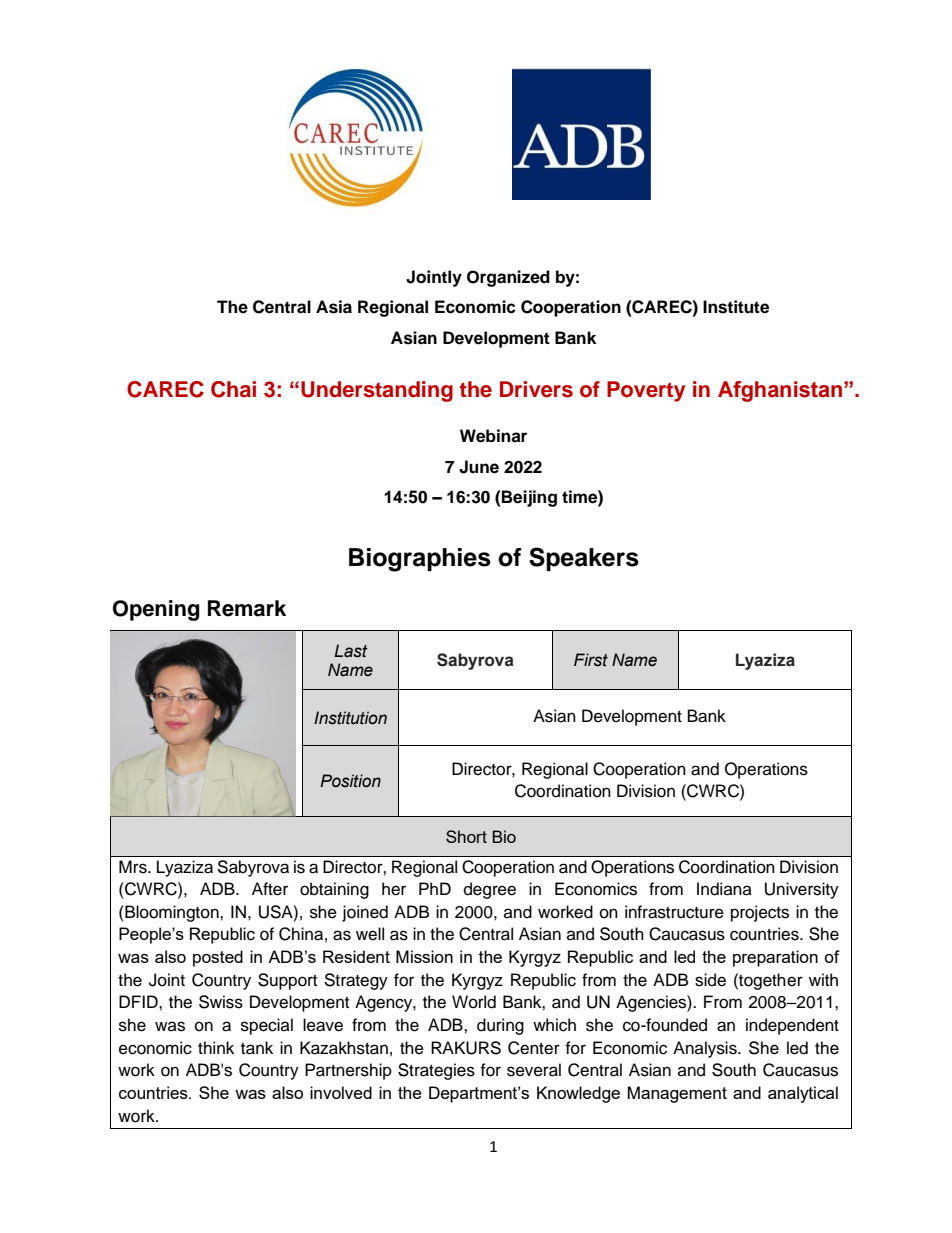 This document has width=952, height=1233. I want to click on think, so click(216, 1047).
